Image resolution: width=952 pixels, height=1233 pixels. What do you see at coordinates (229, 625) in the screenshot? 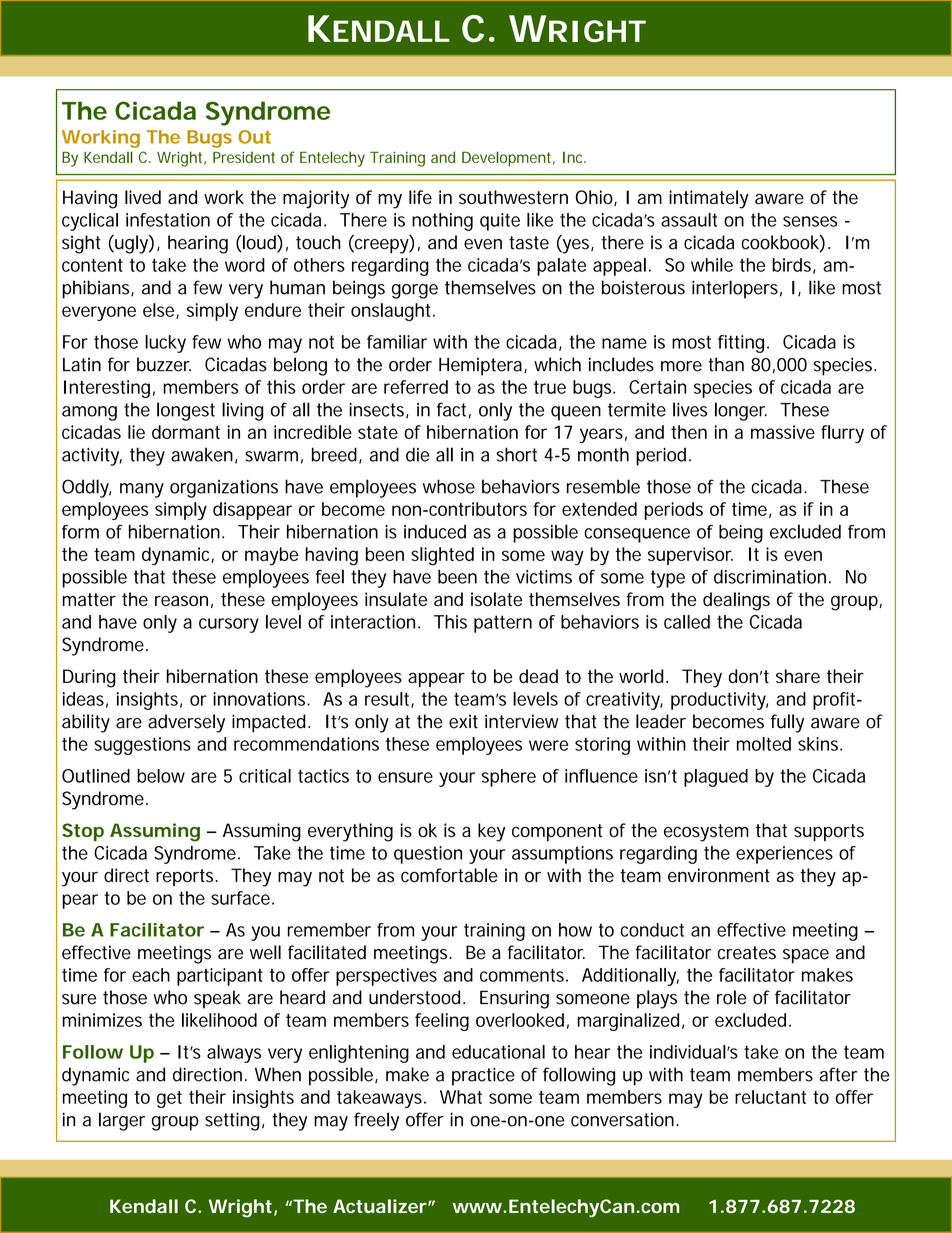
I see `cursory` at bounding box center [229, 625].
